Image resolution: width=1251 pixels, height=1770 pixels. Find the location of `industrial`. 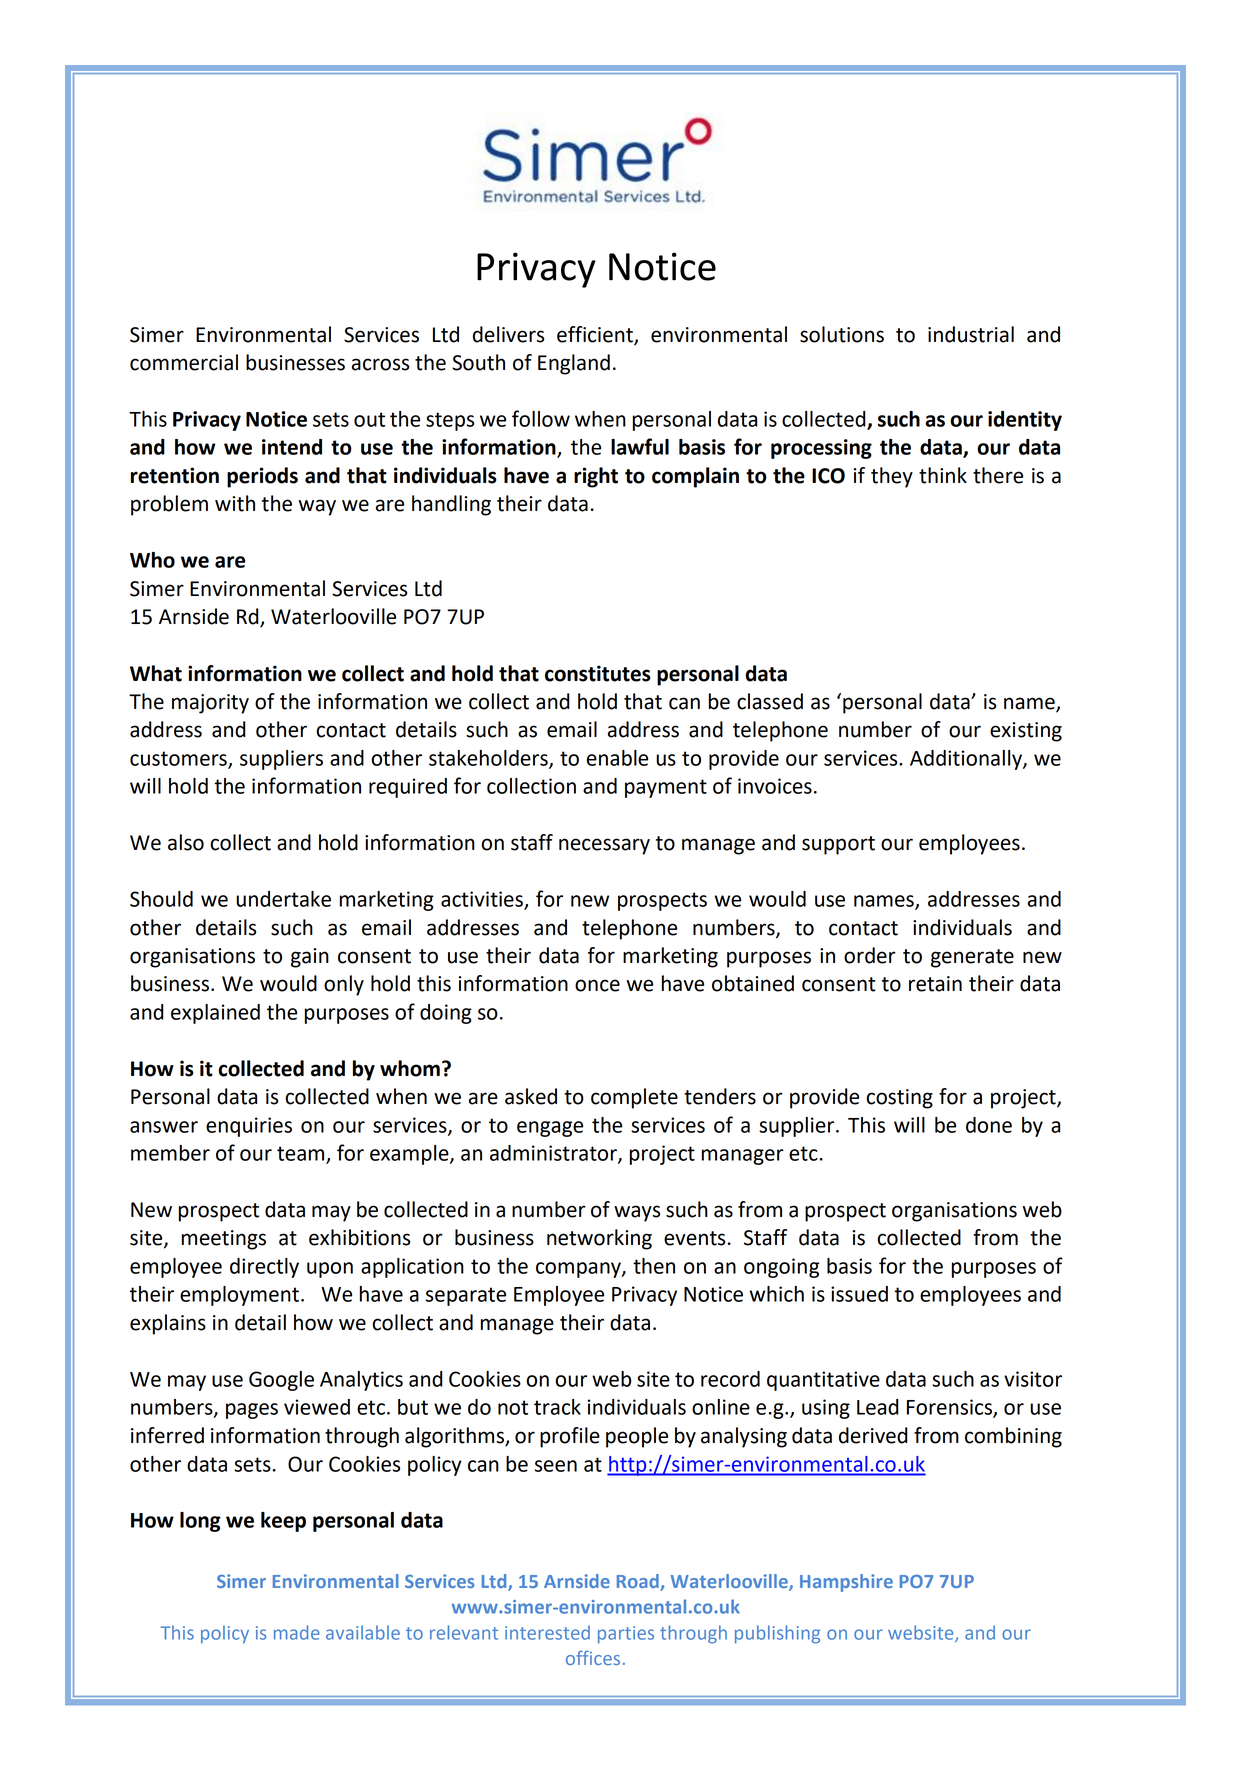

industrial is located at coordinates (971, 334).
